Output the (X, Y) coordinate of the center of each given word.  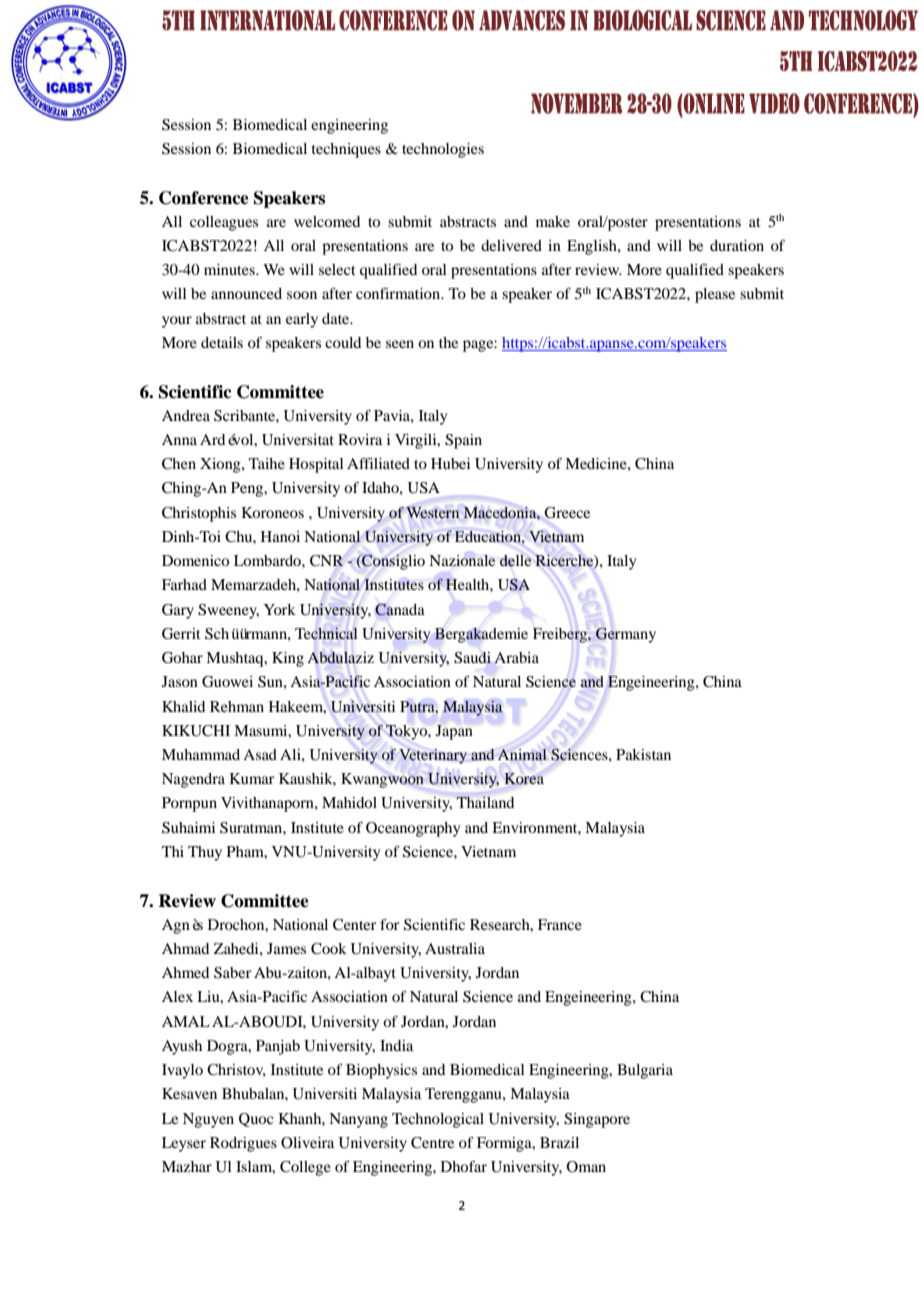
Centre (432, 1143)
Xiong (221, 465)
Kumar (252, 778)
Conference (204, 198)
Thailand (485, 802)
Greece (567, 513)
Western (432, 512)
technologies (443, 150)
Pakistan (643, 754)
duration (737, 245)
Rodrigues (243, 1144)
